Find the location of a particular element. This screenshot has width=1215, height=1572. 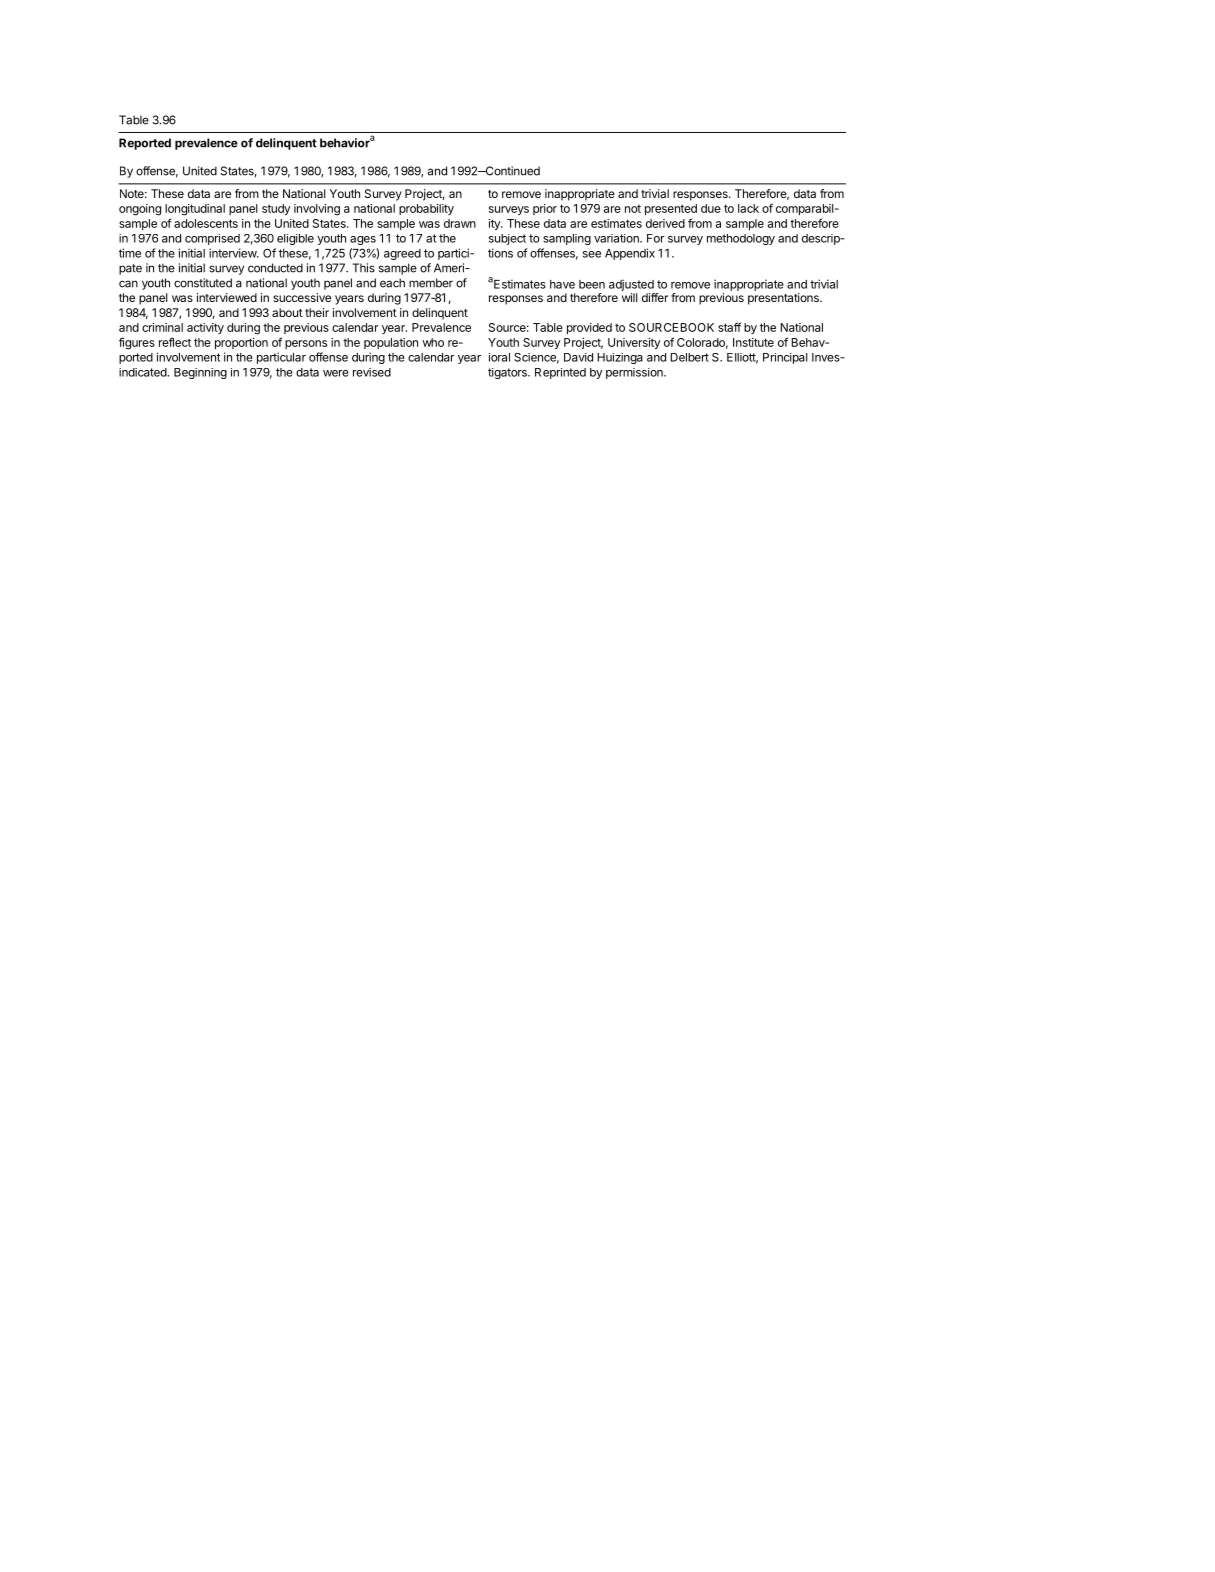

permission is located at coordinates (635, 373).
